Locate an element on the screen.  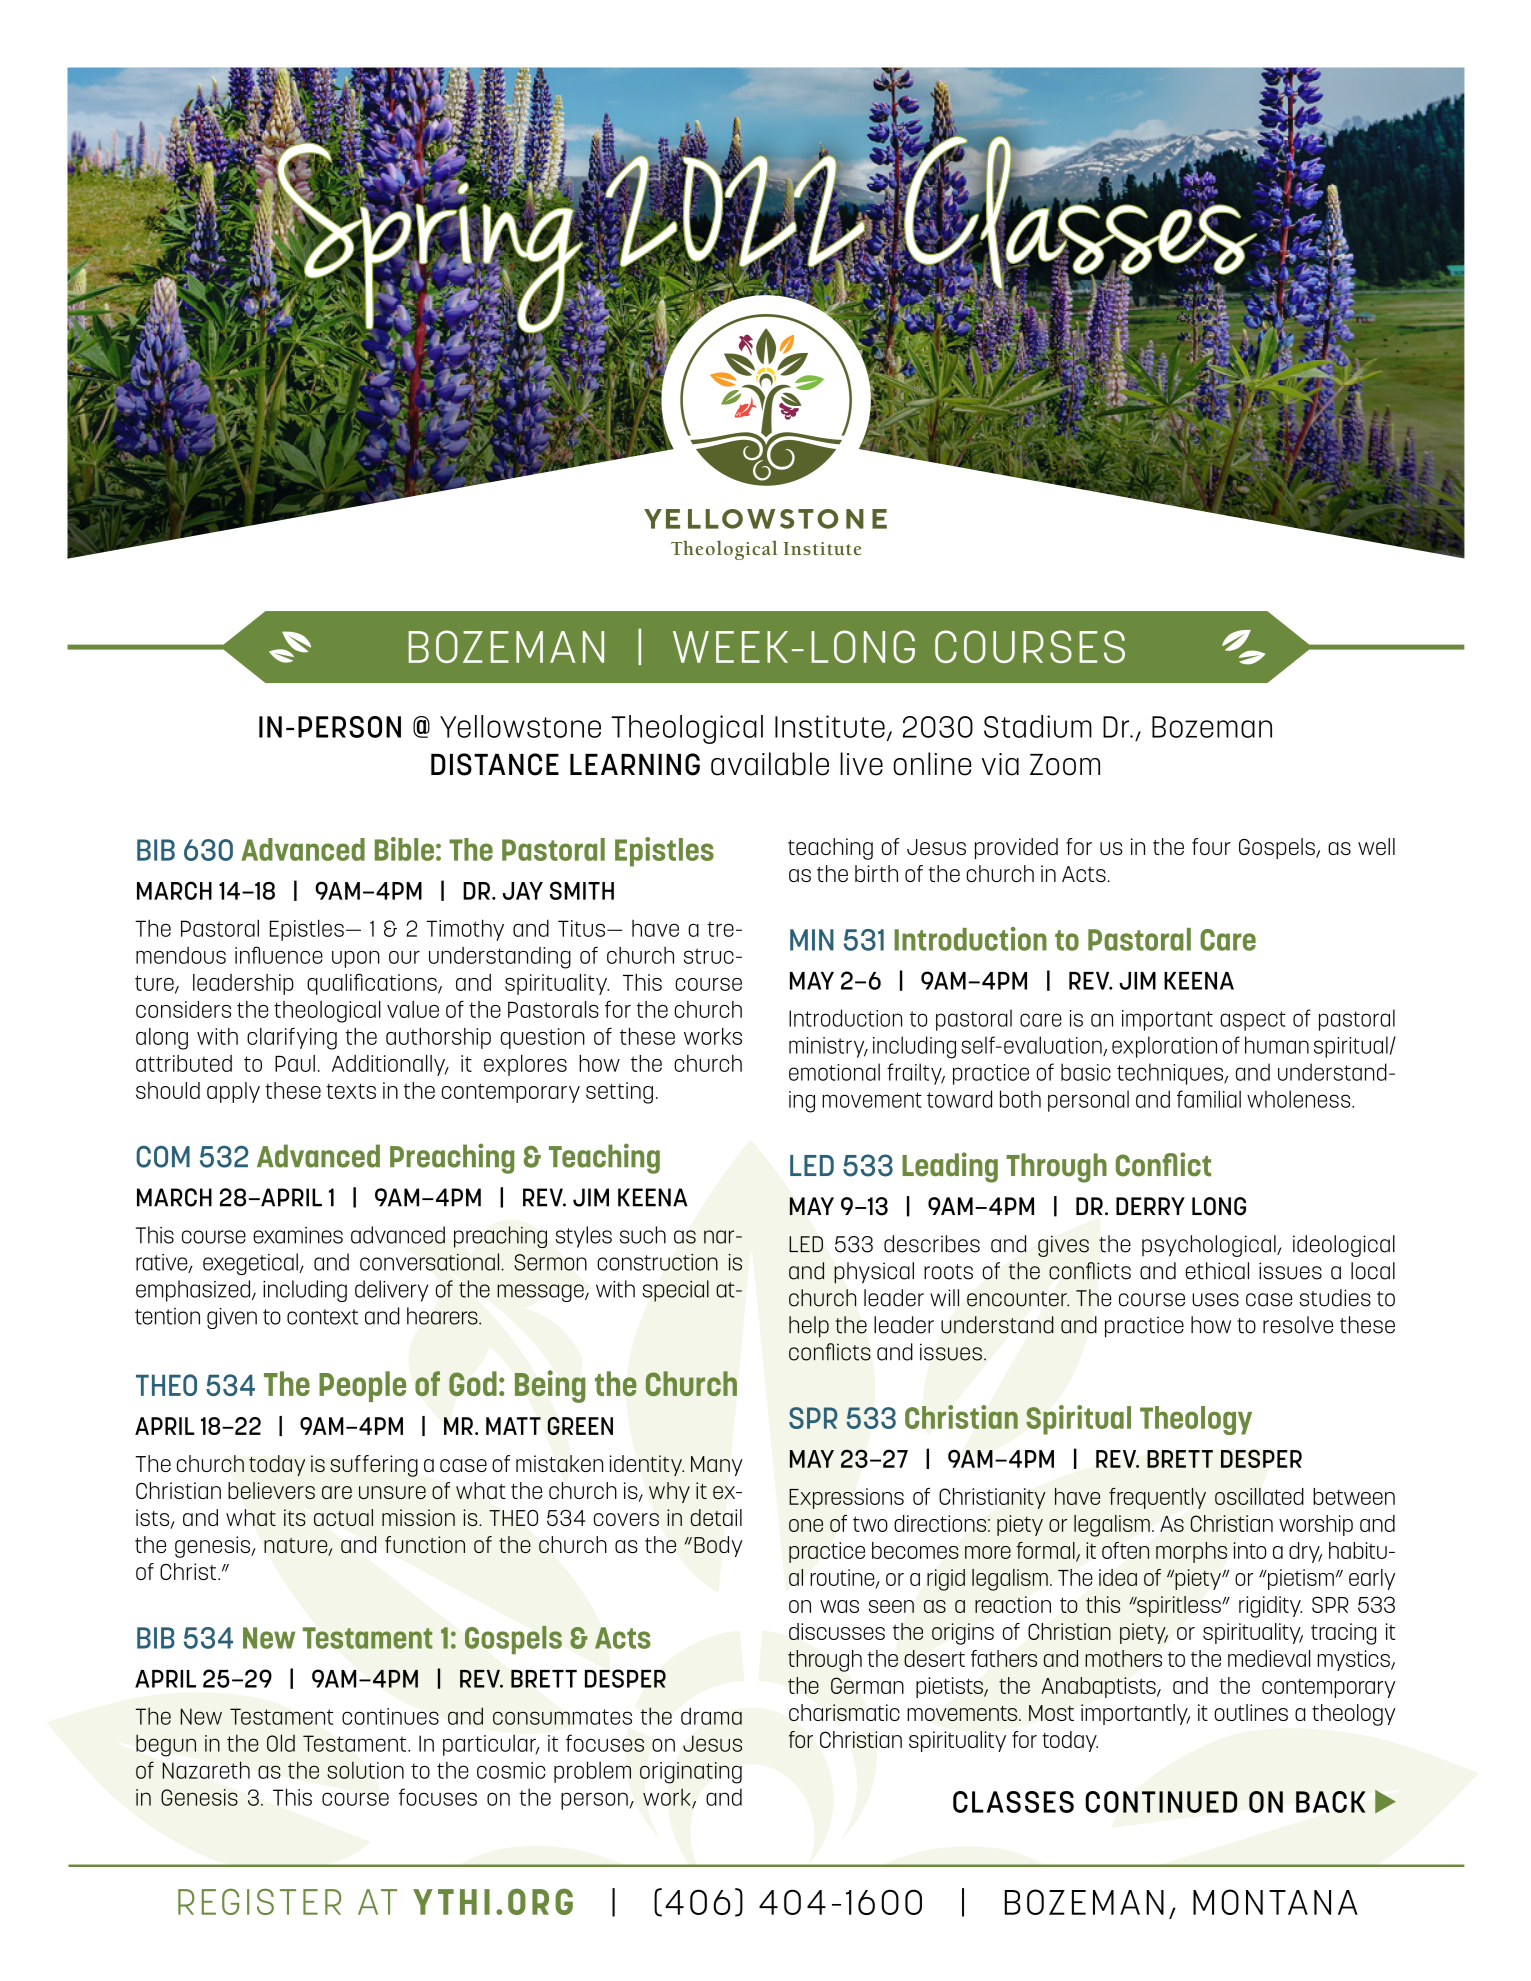
function is located at coordinates (425, 1544).
